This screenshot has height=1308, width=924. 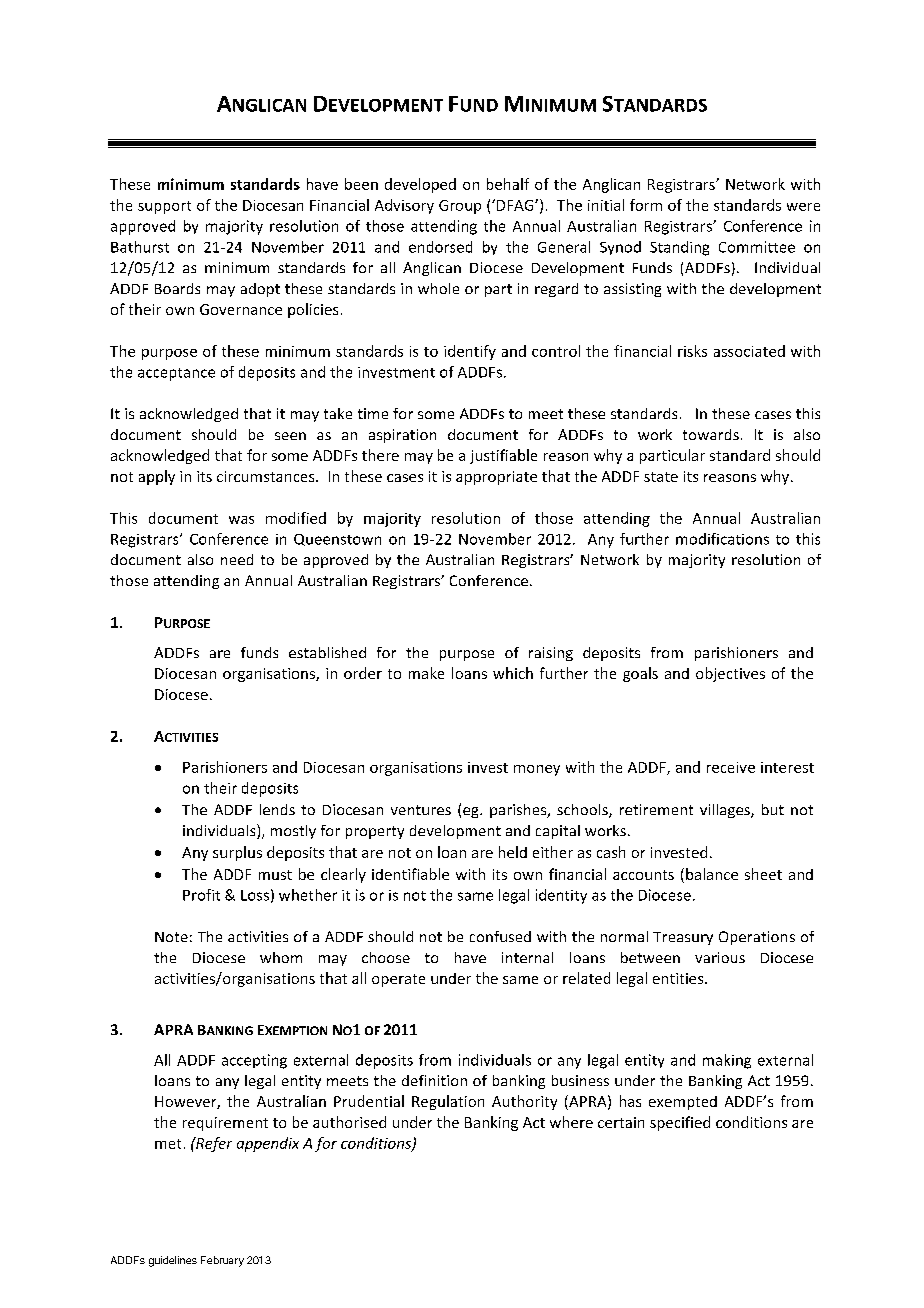 What do you see at coordinates (711, 434) in the screenshot?
I see `towards` at bounding box center [711, 434].
